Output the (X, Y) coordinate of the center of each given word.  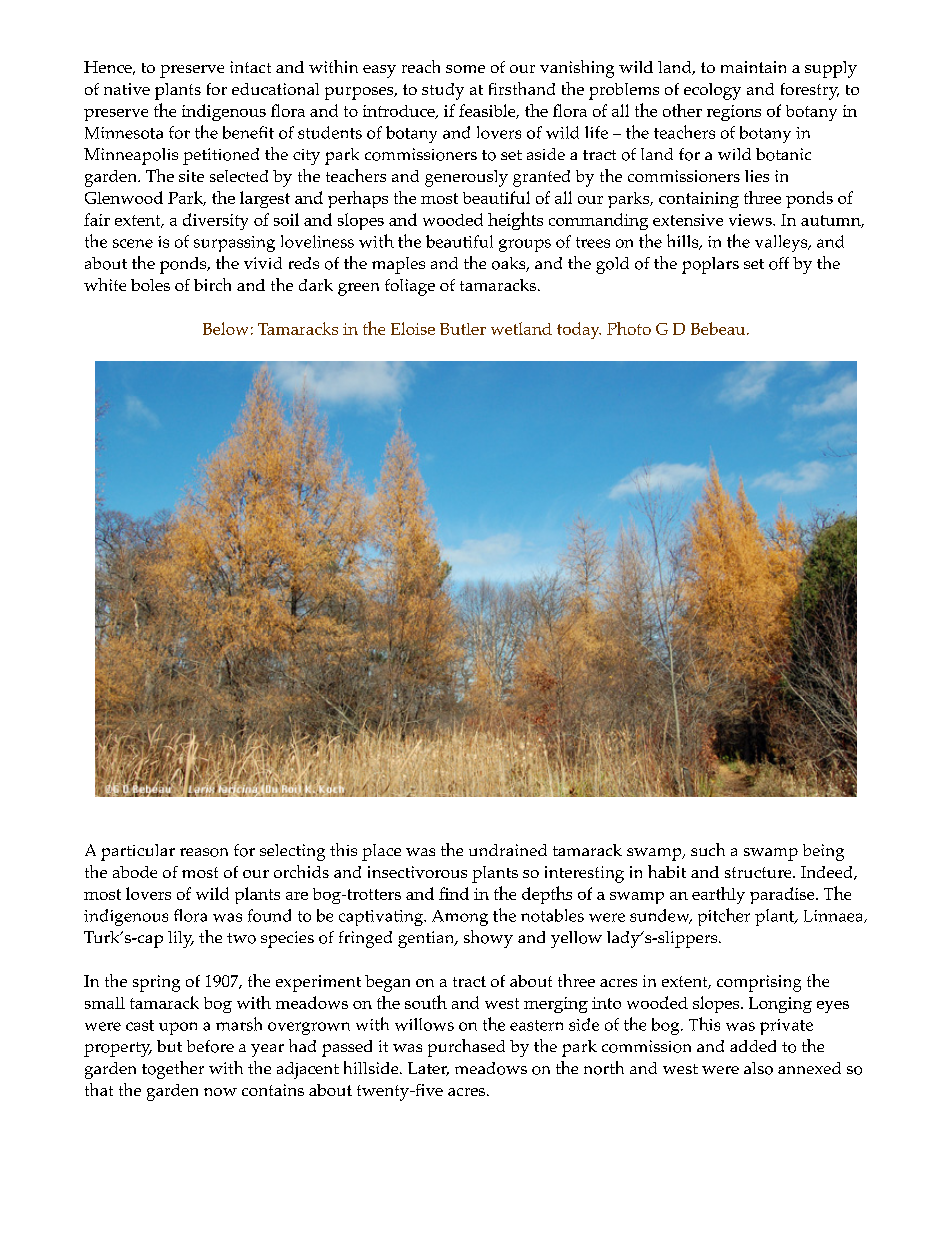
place (381, 852)
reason (204, 852)
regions (734, 113)
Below (225, 328)
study (443, 91)
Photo (629, 328)
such (708, 849)
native (127, 89)
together (173, 1070)
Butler (463, 329)
